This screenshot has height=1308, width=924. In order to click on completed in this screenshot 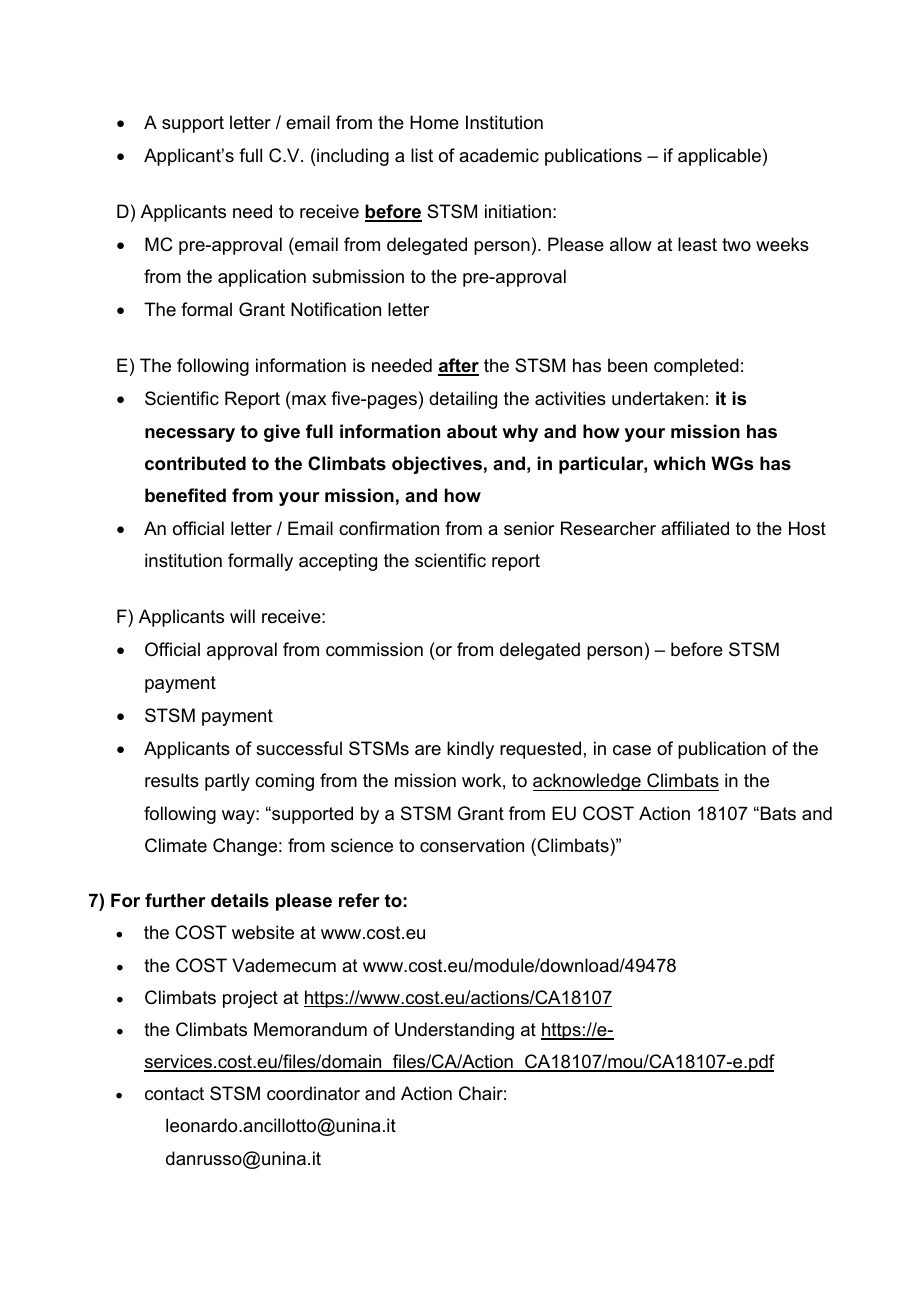, I will do `click(696, 367)`.
